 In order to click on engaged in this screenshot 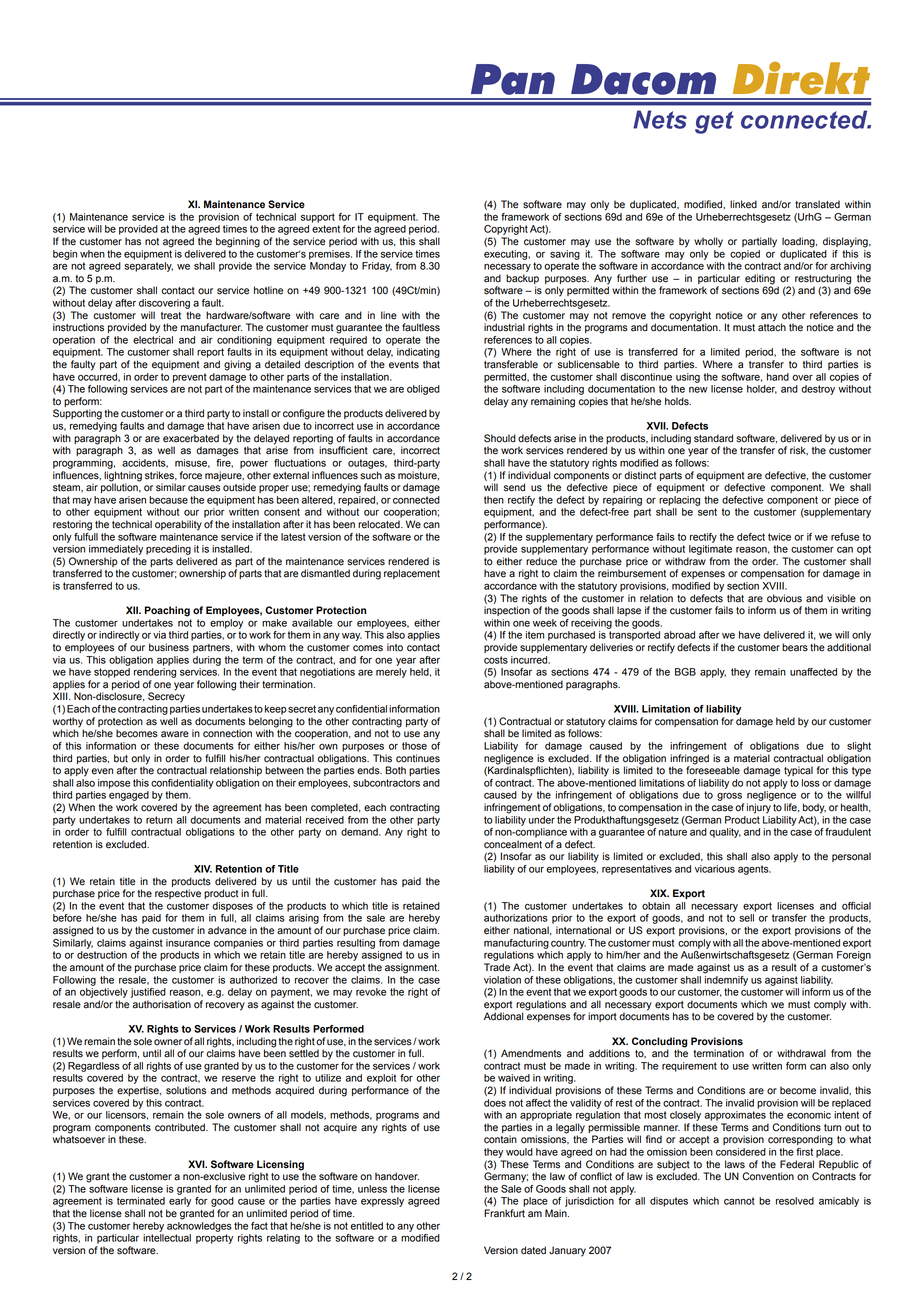, I will do `click(129, 796)`.
